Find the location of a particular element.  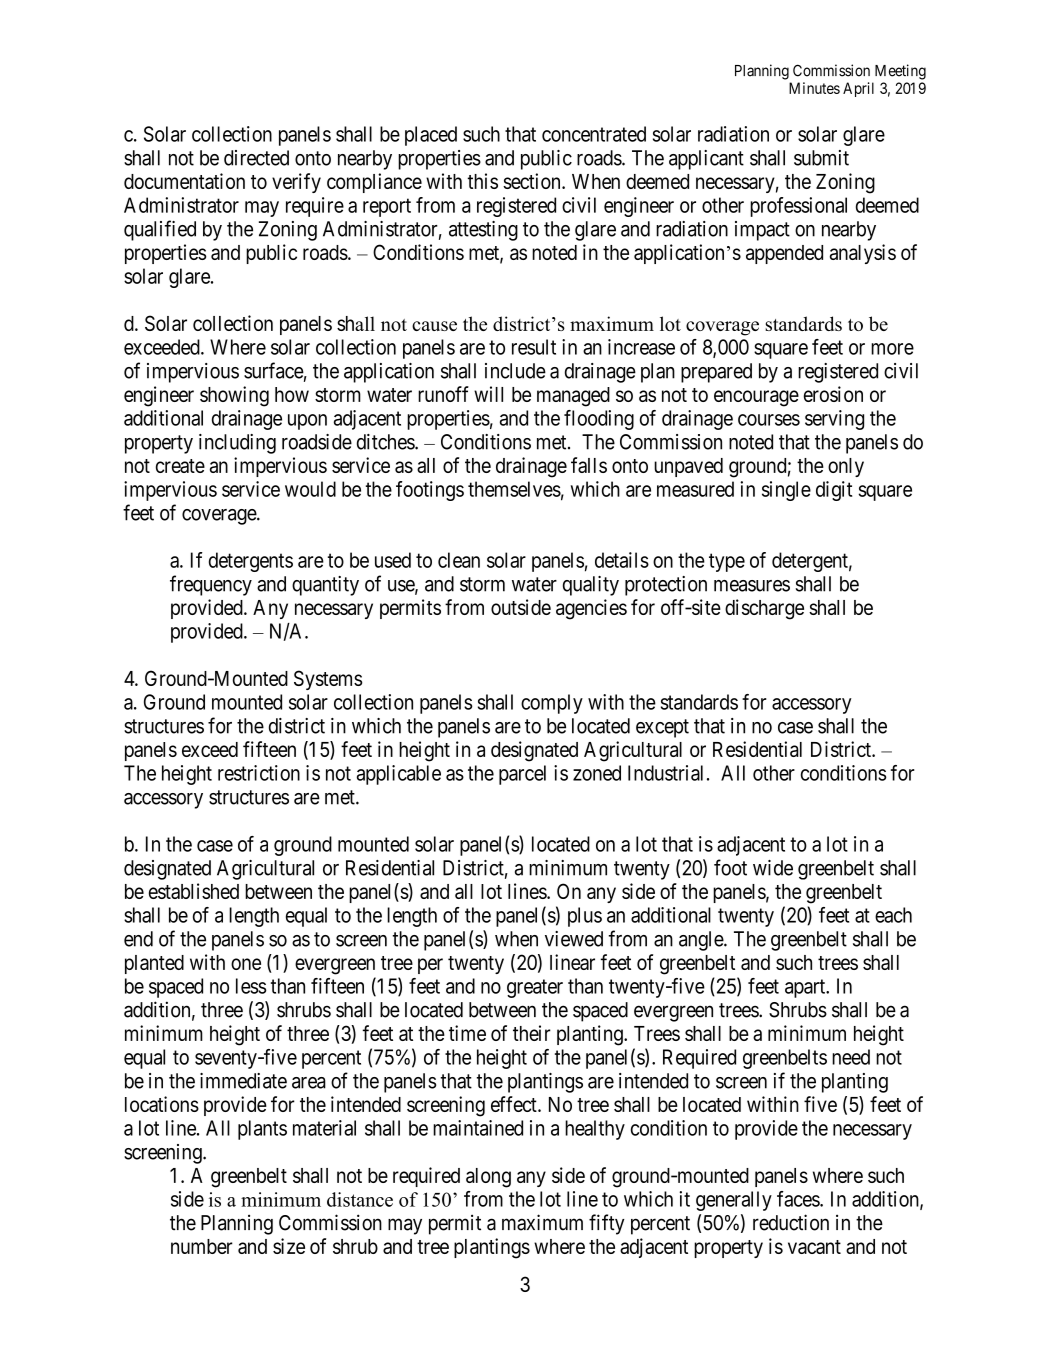

Minutes is located at coordinates (814, 88).
